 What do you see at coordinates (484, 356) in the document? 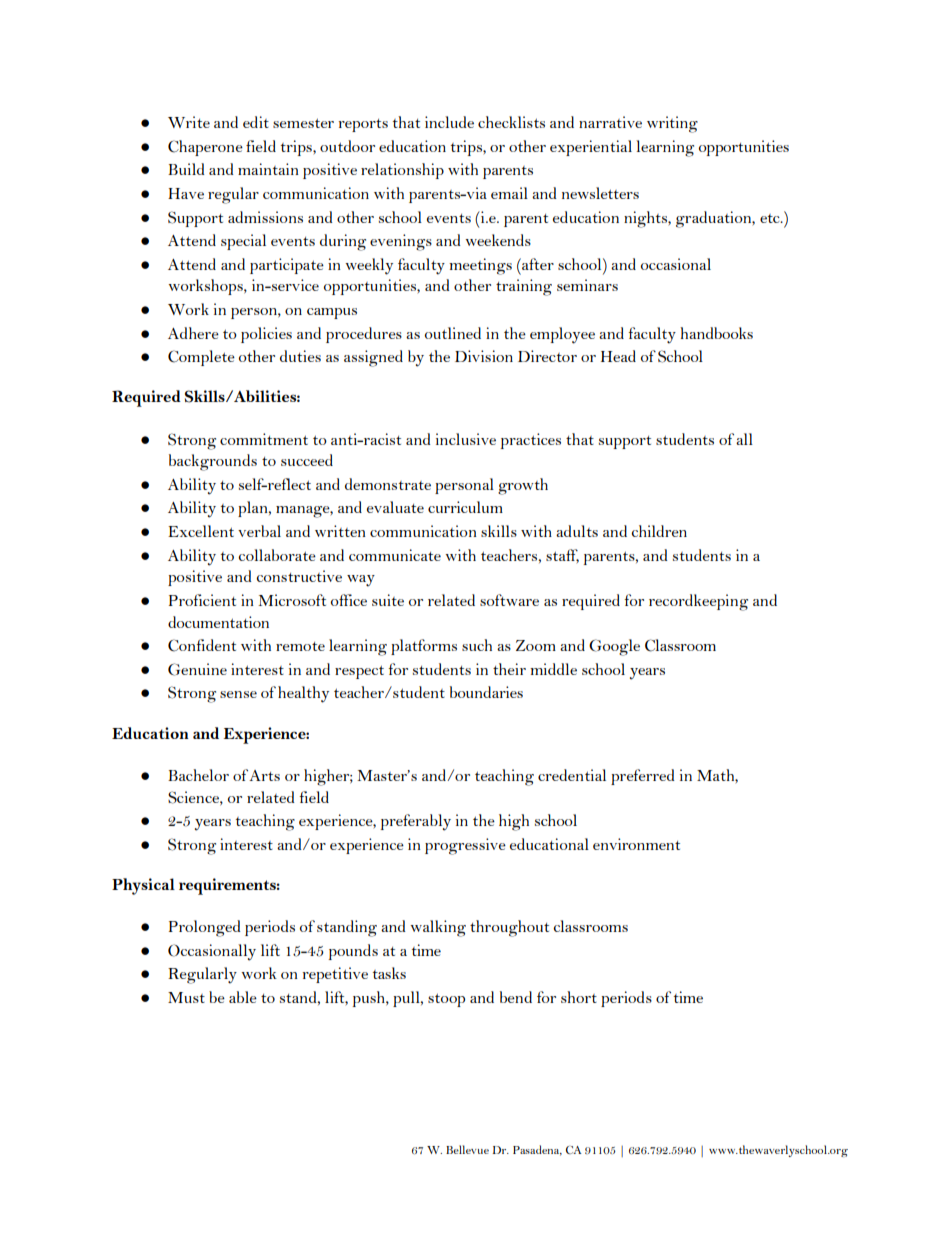
I see `Division` at bounding box center [484, 356].
